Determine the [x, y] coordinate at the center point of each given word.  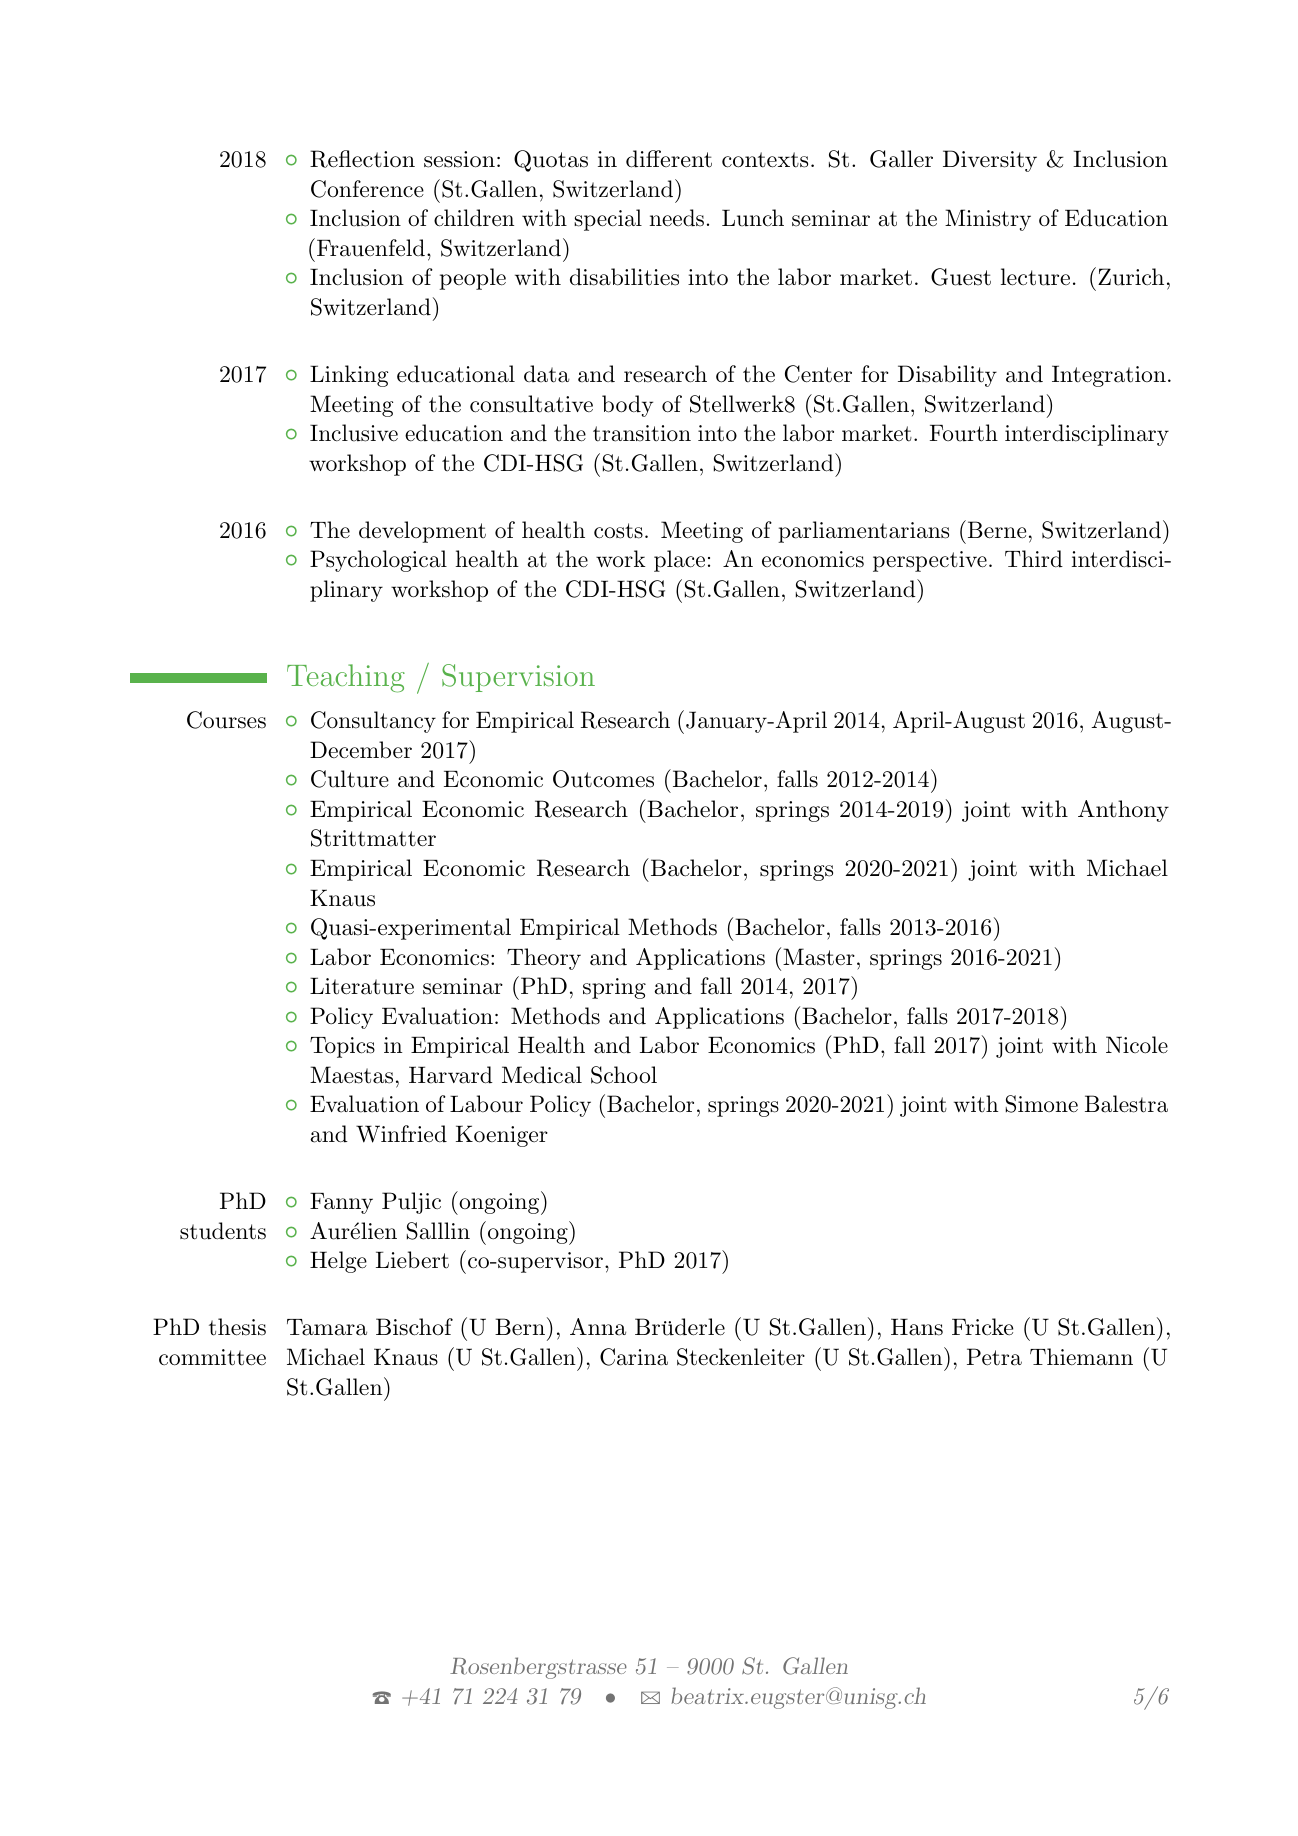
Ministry [988, 220]
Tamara [327, 1327]
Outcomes [603, 779]
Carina [634, 1357]
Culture [350, 779]
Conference [367, 189]
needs [677, 218]
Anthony [1123, 811]
